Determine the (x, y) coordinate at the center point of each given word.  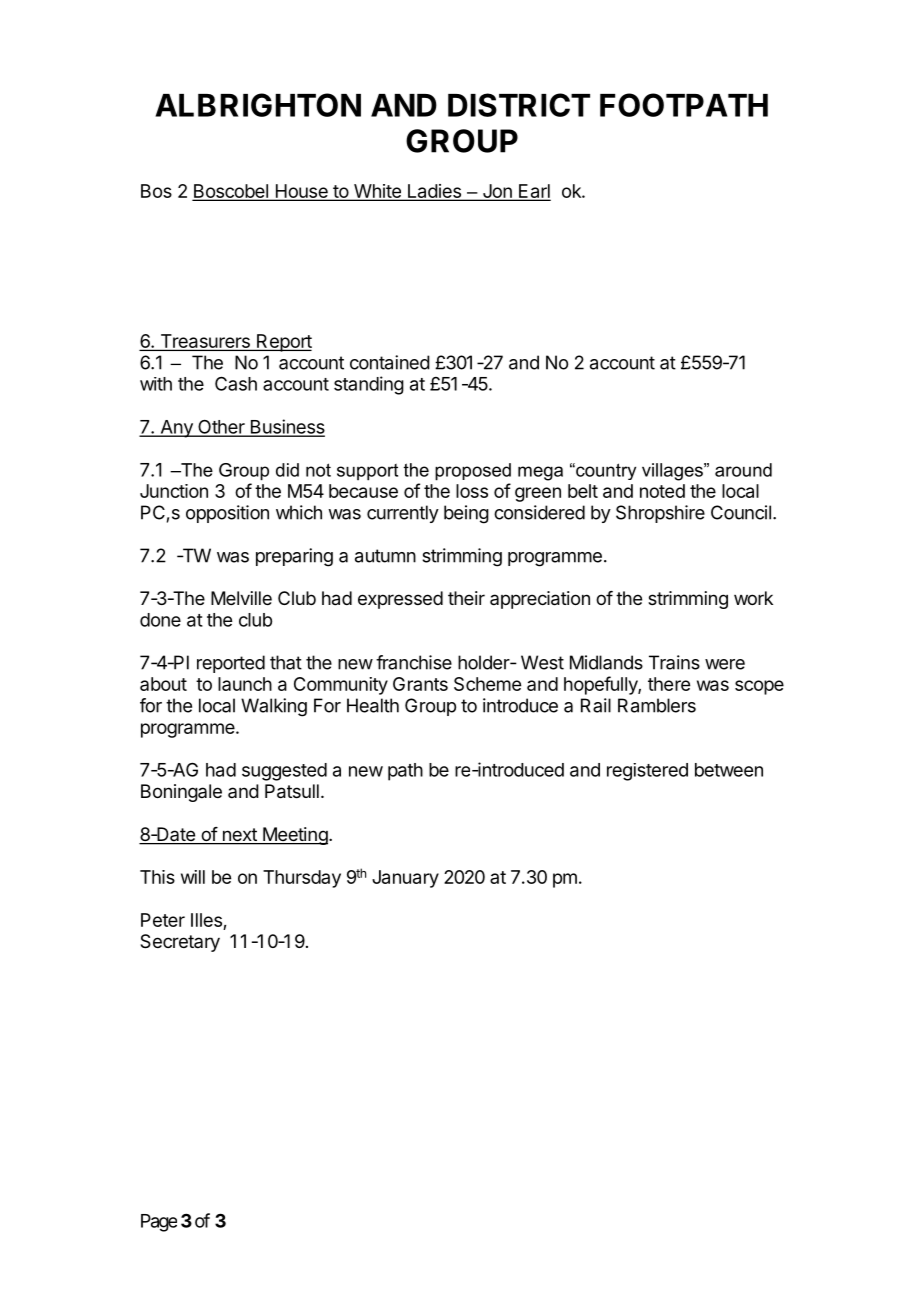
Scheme (487, 684)
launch (245, 684)
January (405, 879)
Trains (674, 662)
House (301, 192)
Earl (534, 192)
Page (159, 1223)
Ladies (434, 192)
